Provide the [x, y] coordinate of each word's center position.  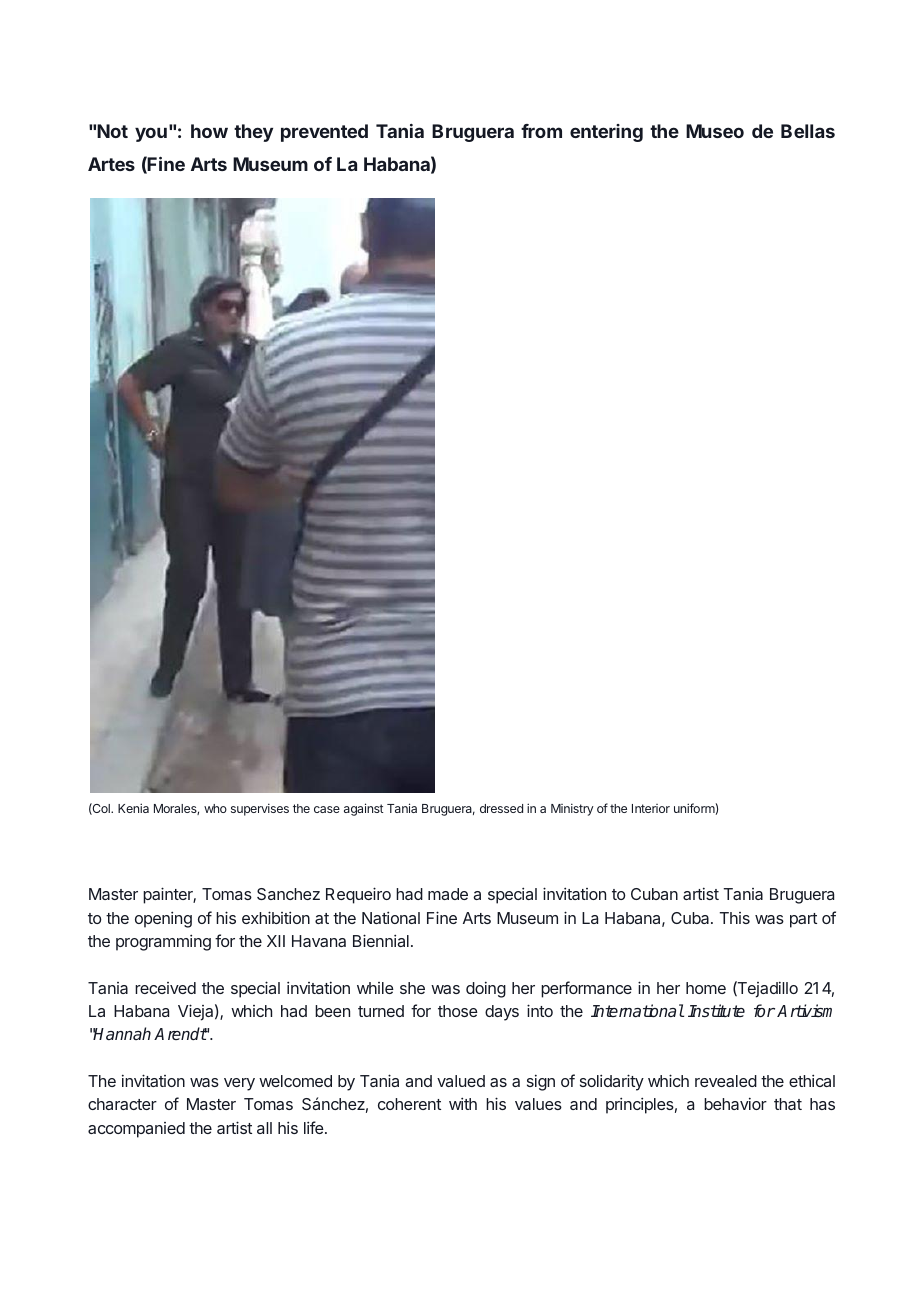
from [541, 131]
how [209, 131]
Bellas [808, 131]
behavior [735, 1103]
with [463, 1103]
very [239, 1084]
